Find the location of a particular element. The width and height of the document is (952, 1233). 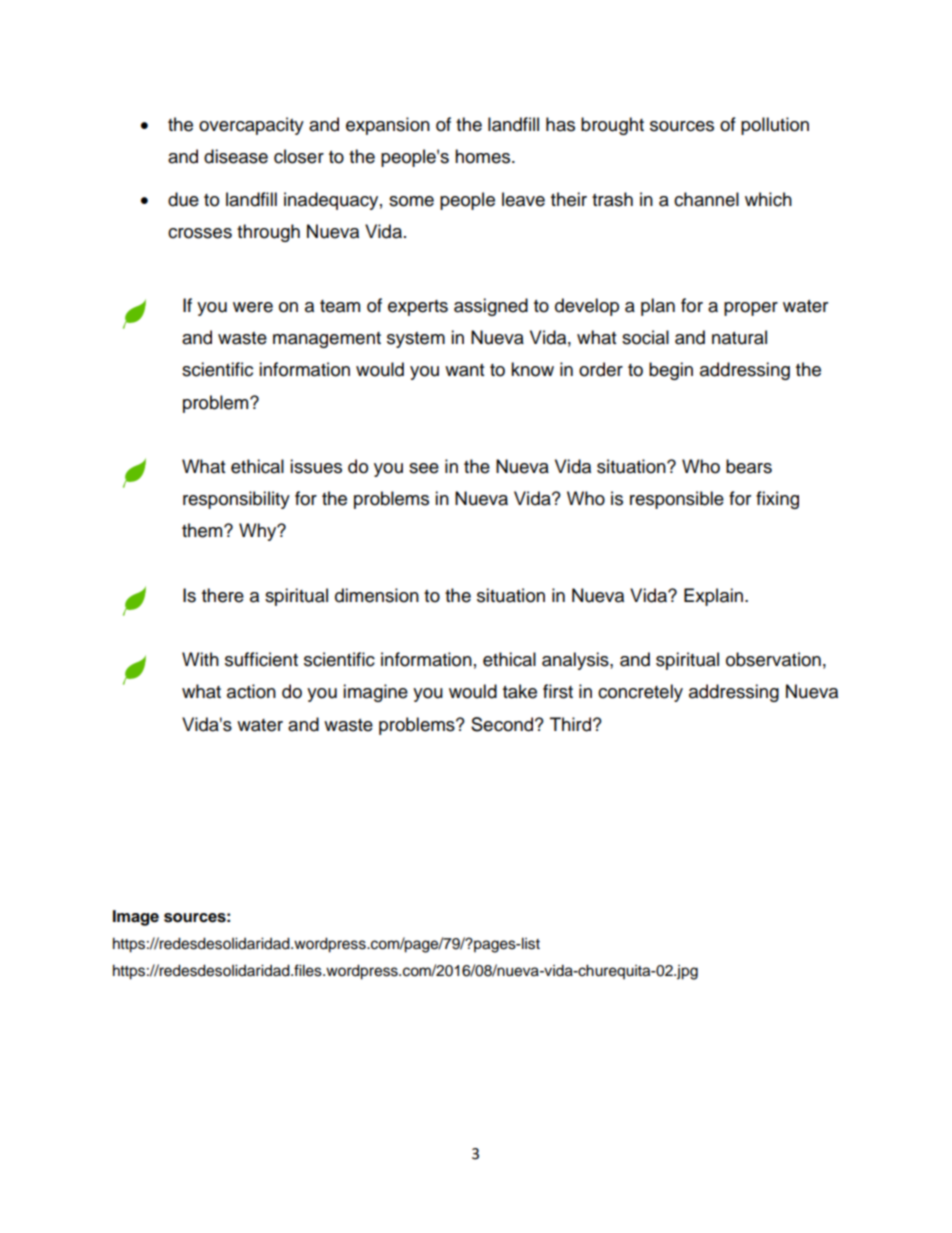

were is located at coordinates (253, 307).
